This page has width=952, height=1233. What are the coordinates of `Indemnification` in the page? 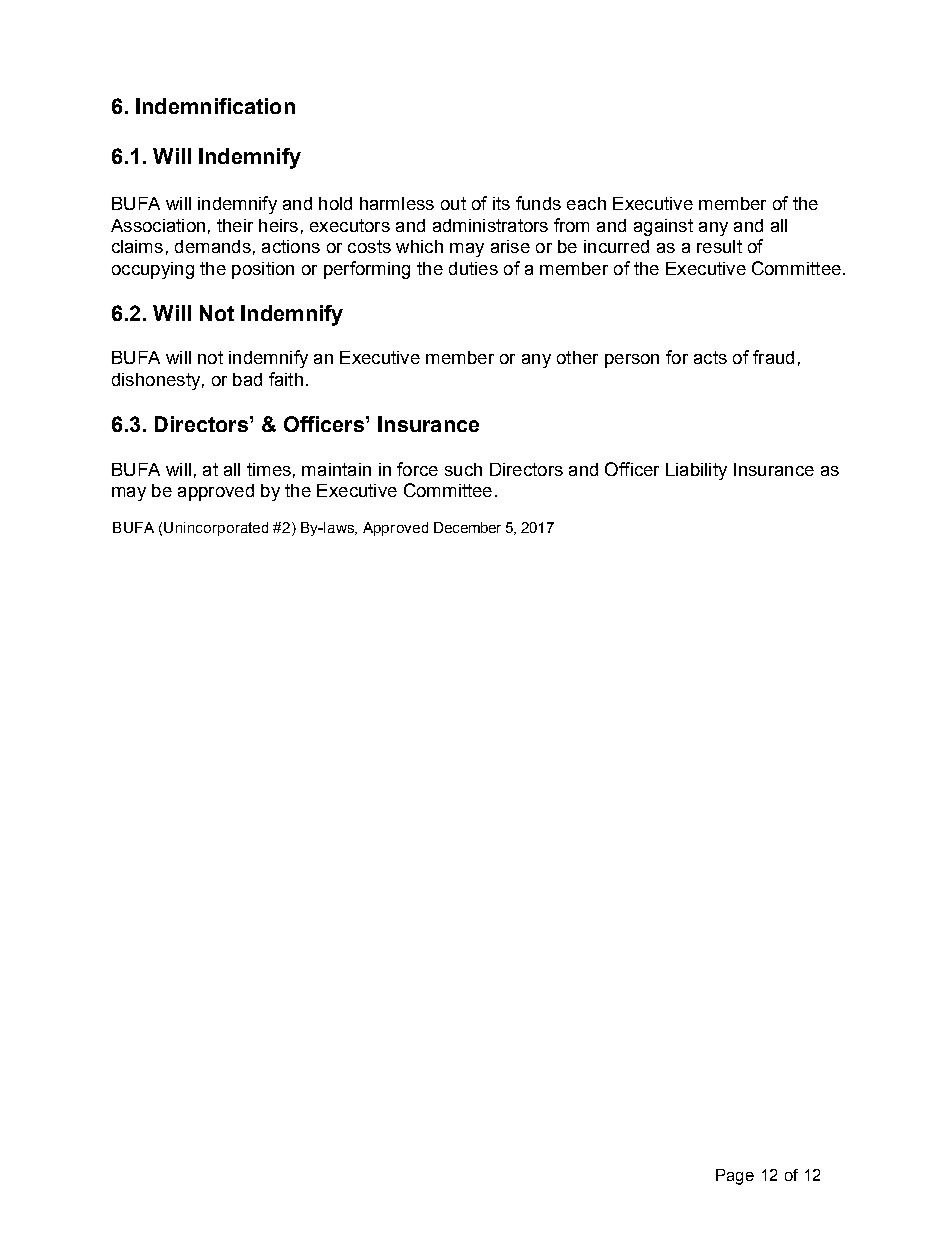 It's located at (215, 106).
